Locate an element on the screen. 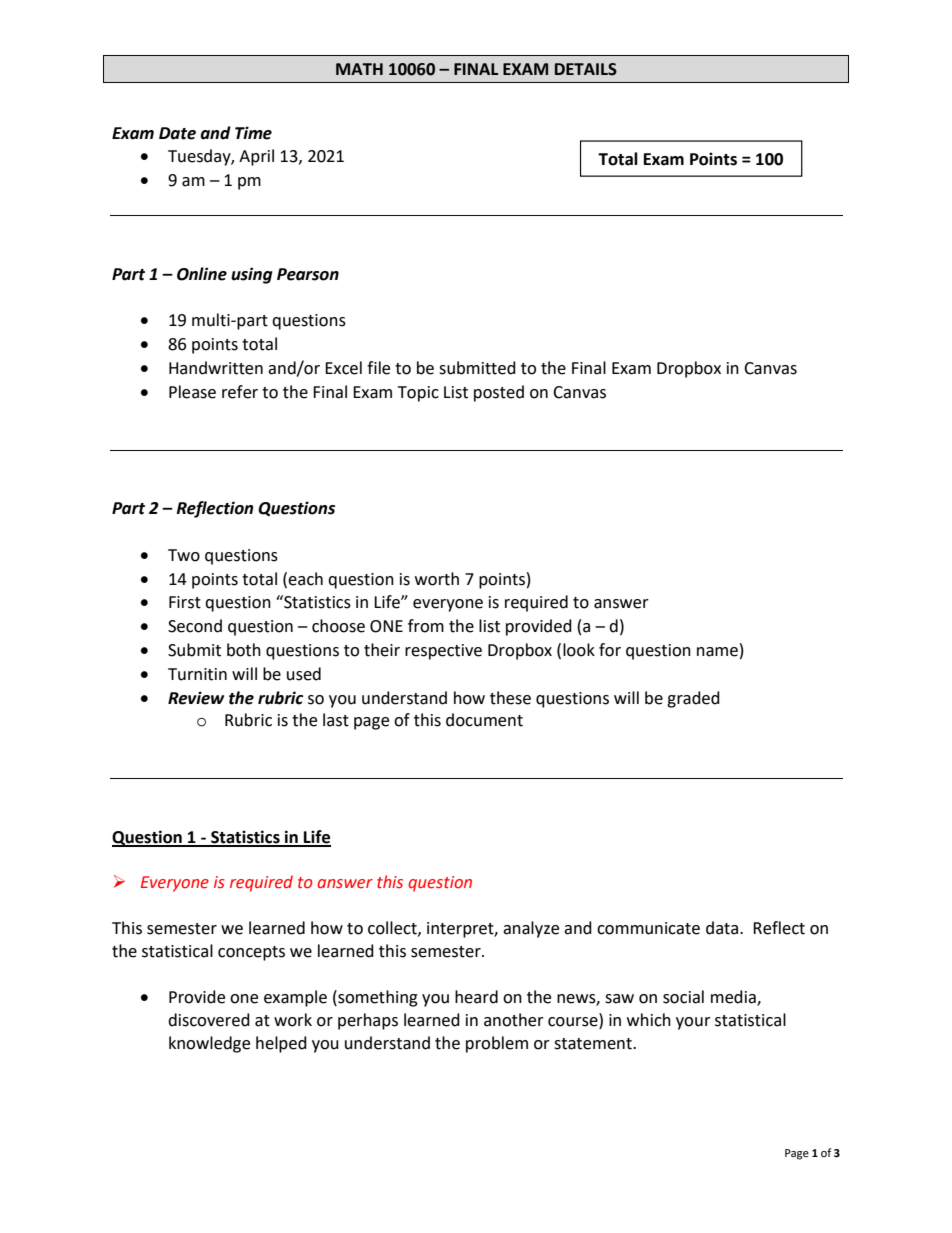 The height and width of the screenshot is (1233, 952). name is located at coordinates (717, 652).
